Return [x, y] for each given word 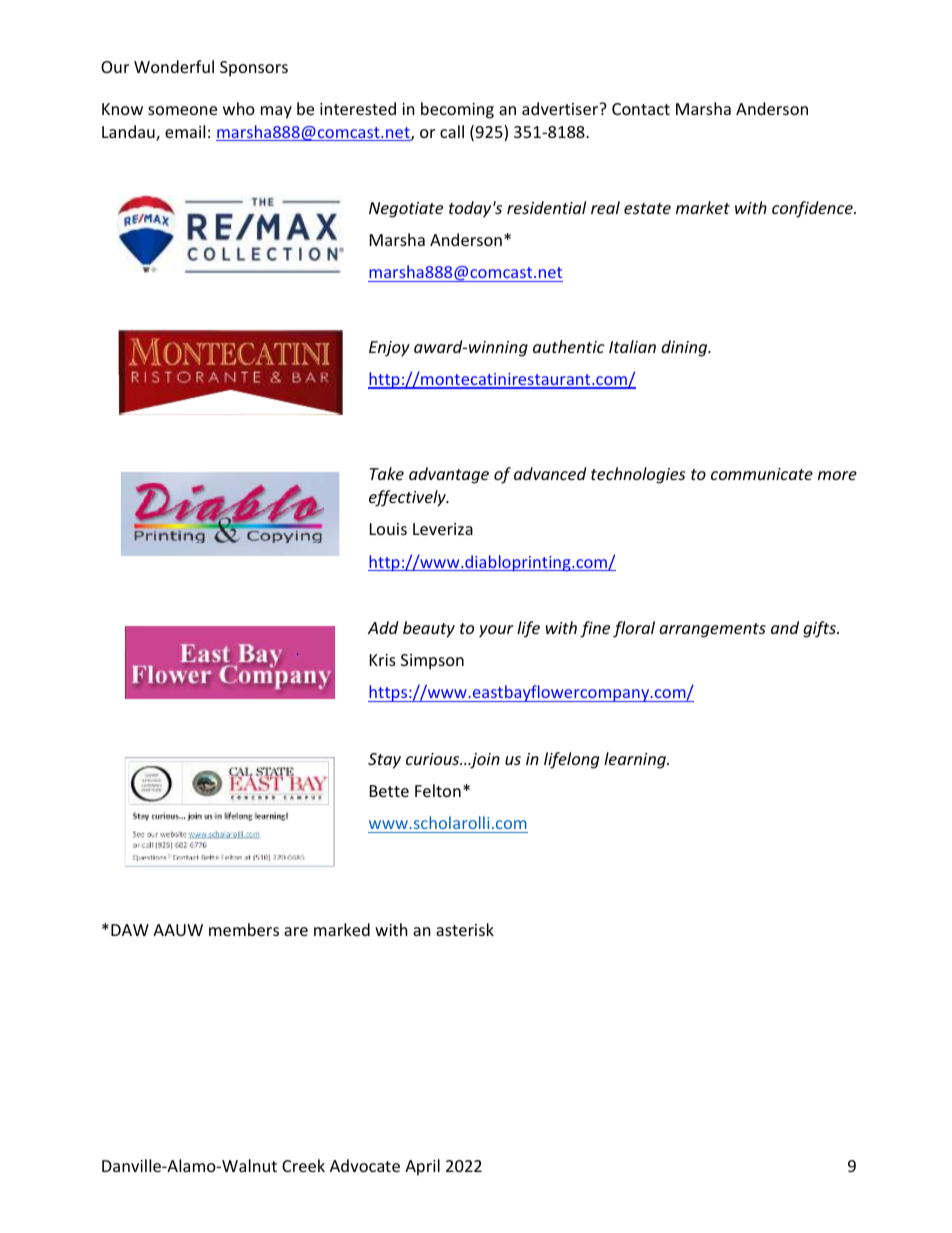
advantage [449, 475]
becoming [457, 110]
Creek [303, 1165]
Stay [384, 761]
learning [636, 760]
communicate [762, 474]
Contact [641, 109]
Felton [438, 790]
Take [387, 473]
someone [182, 110]
